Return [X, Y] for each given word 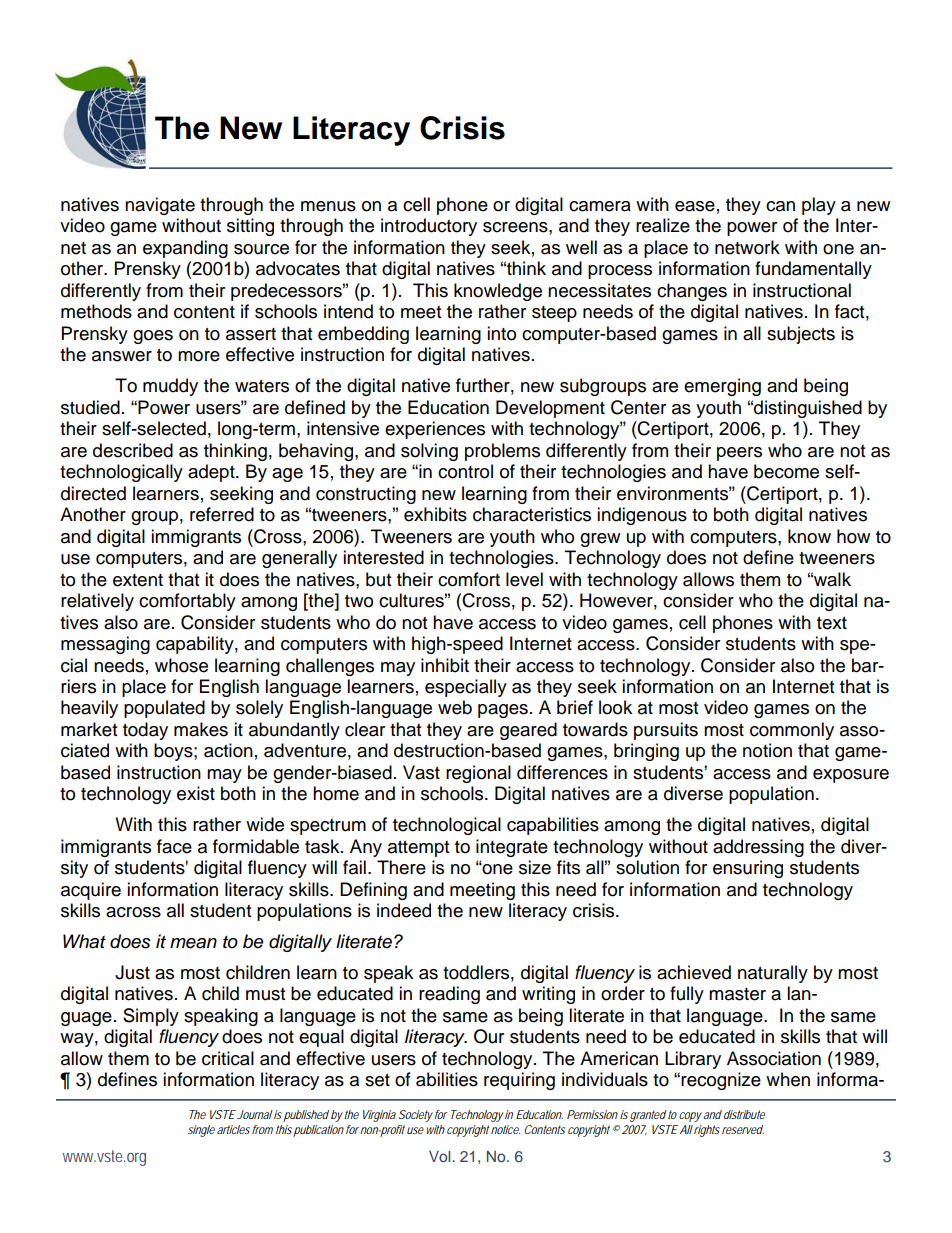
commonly [792, 731]
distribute [743, 1114]
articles [233, 1129]
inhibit [445, 665]
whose [181, 665]
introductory [429, 227]
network [747, 247]
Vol [441, 1156]
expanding [185, 249]
